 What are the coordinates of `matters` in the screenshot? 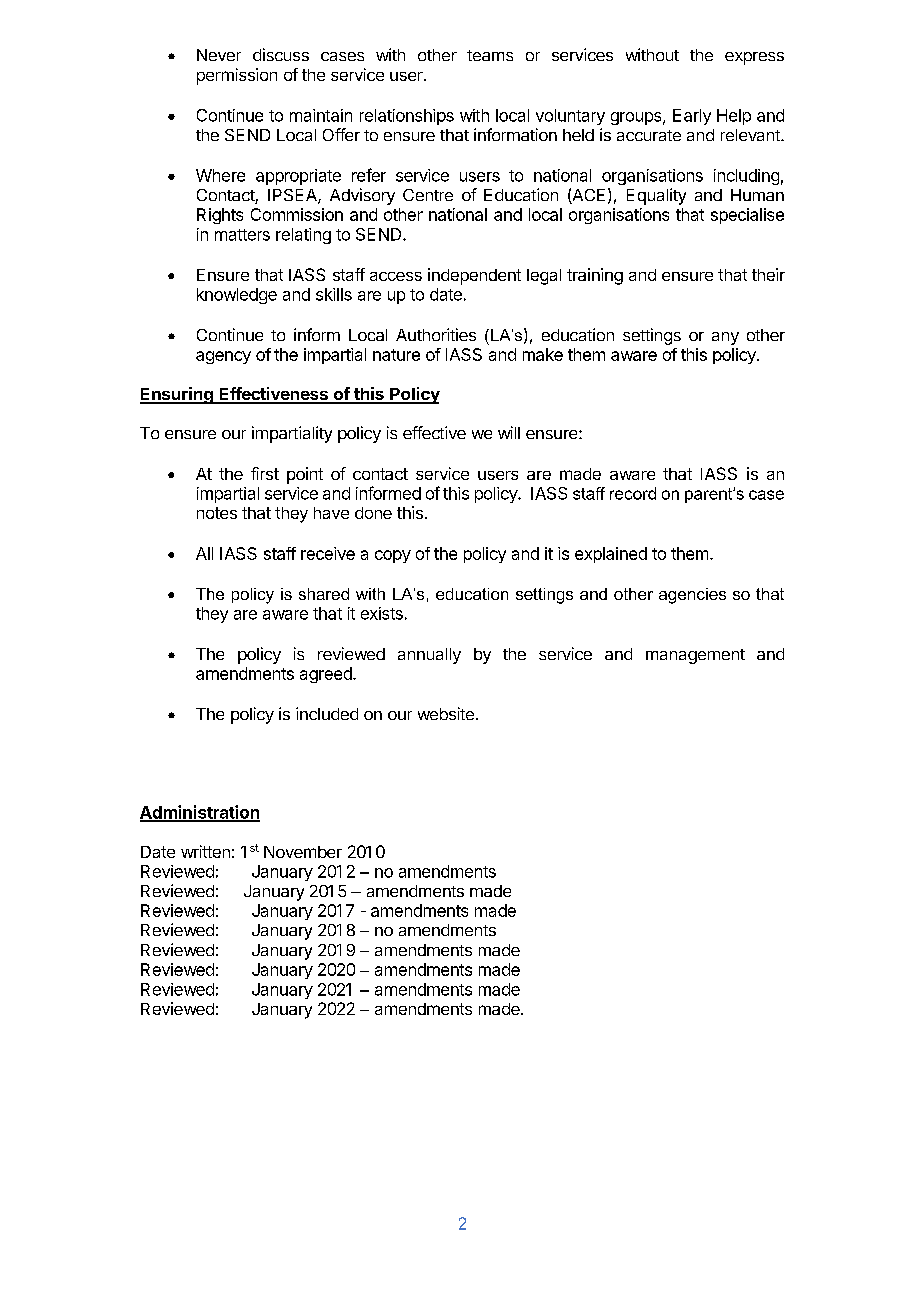 It's located at (242, 235).
